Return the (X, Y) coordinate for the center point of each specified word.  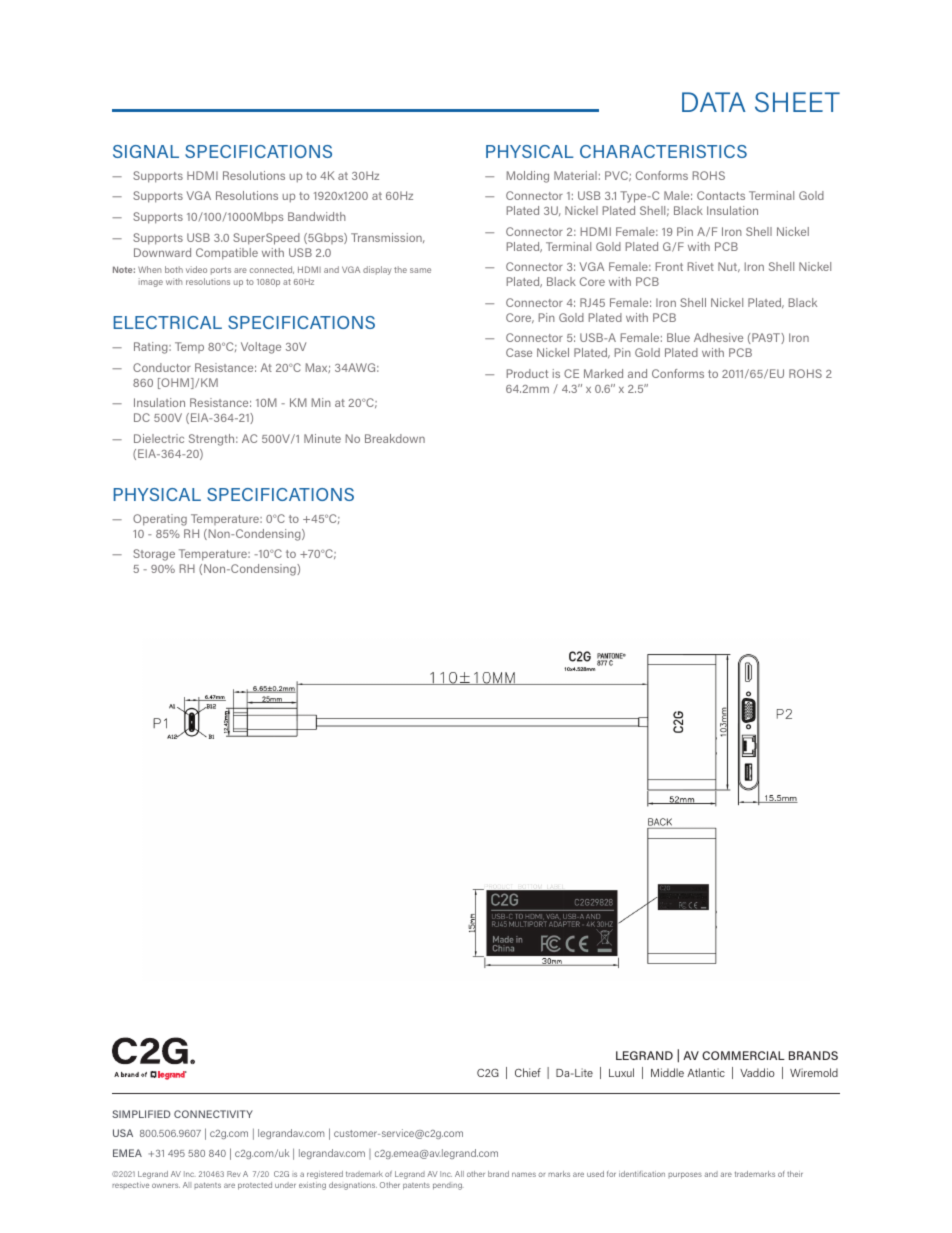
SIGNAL (146, 151)
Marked (603, 373)
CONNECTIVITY (213, 1114)
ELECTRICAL (168, 322)
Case (519, 352)
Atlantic (706, 1072)
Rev (234, 1174)
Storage (154, 555)
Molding (528, 177)
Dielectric (159, 438)
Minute (322, 438)
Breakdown (395, 438)
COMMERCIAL (743, 1055)
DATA (714, 102)
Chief (528, 1072)
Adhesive (718, 337)
